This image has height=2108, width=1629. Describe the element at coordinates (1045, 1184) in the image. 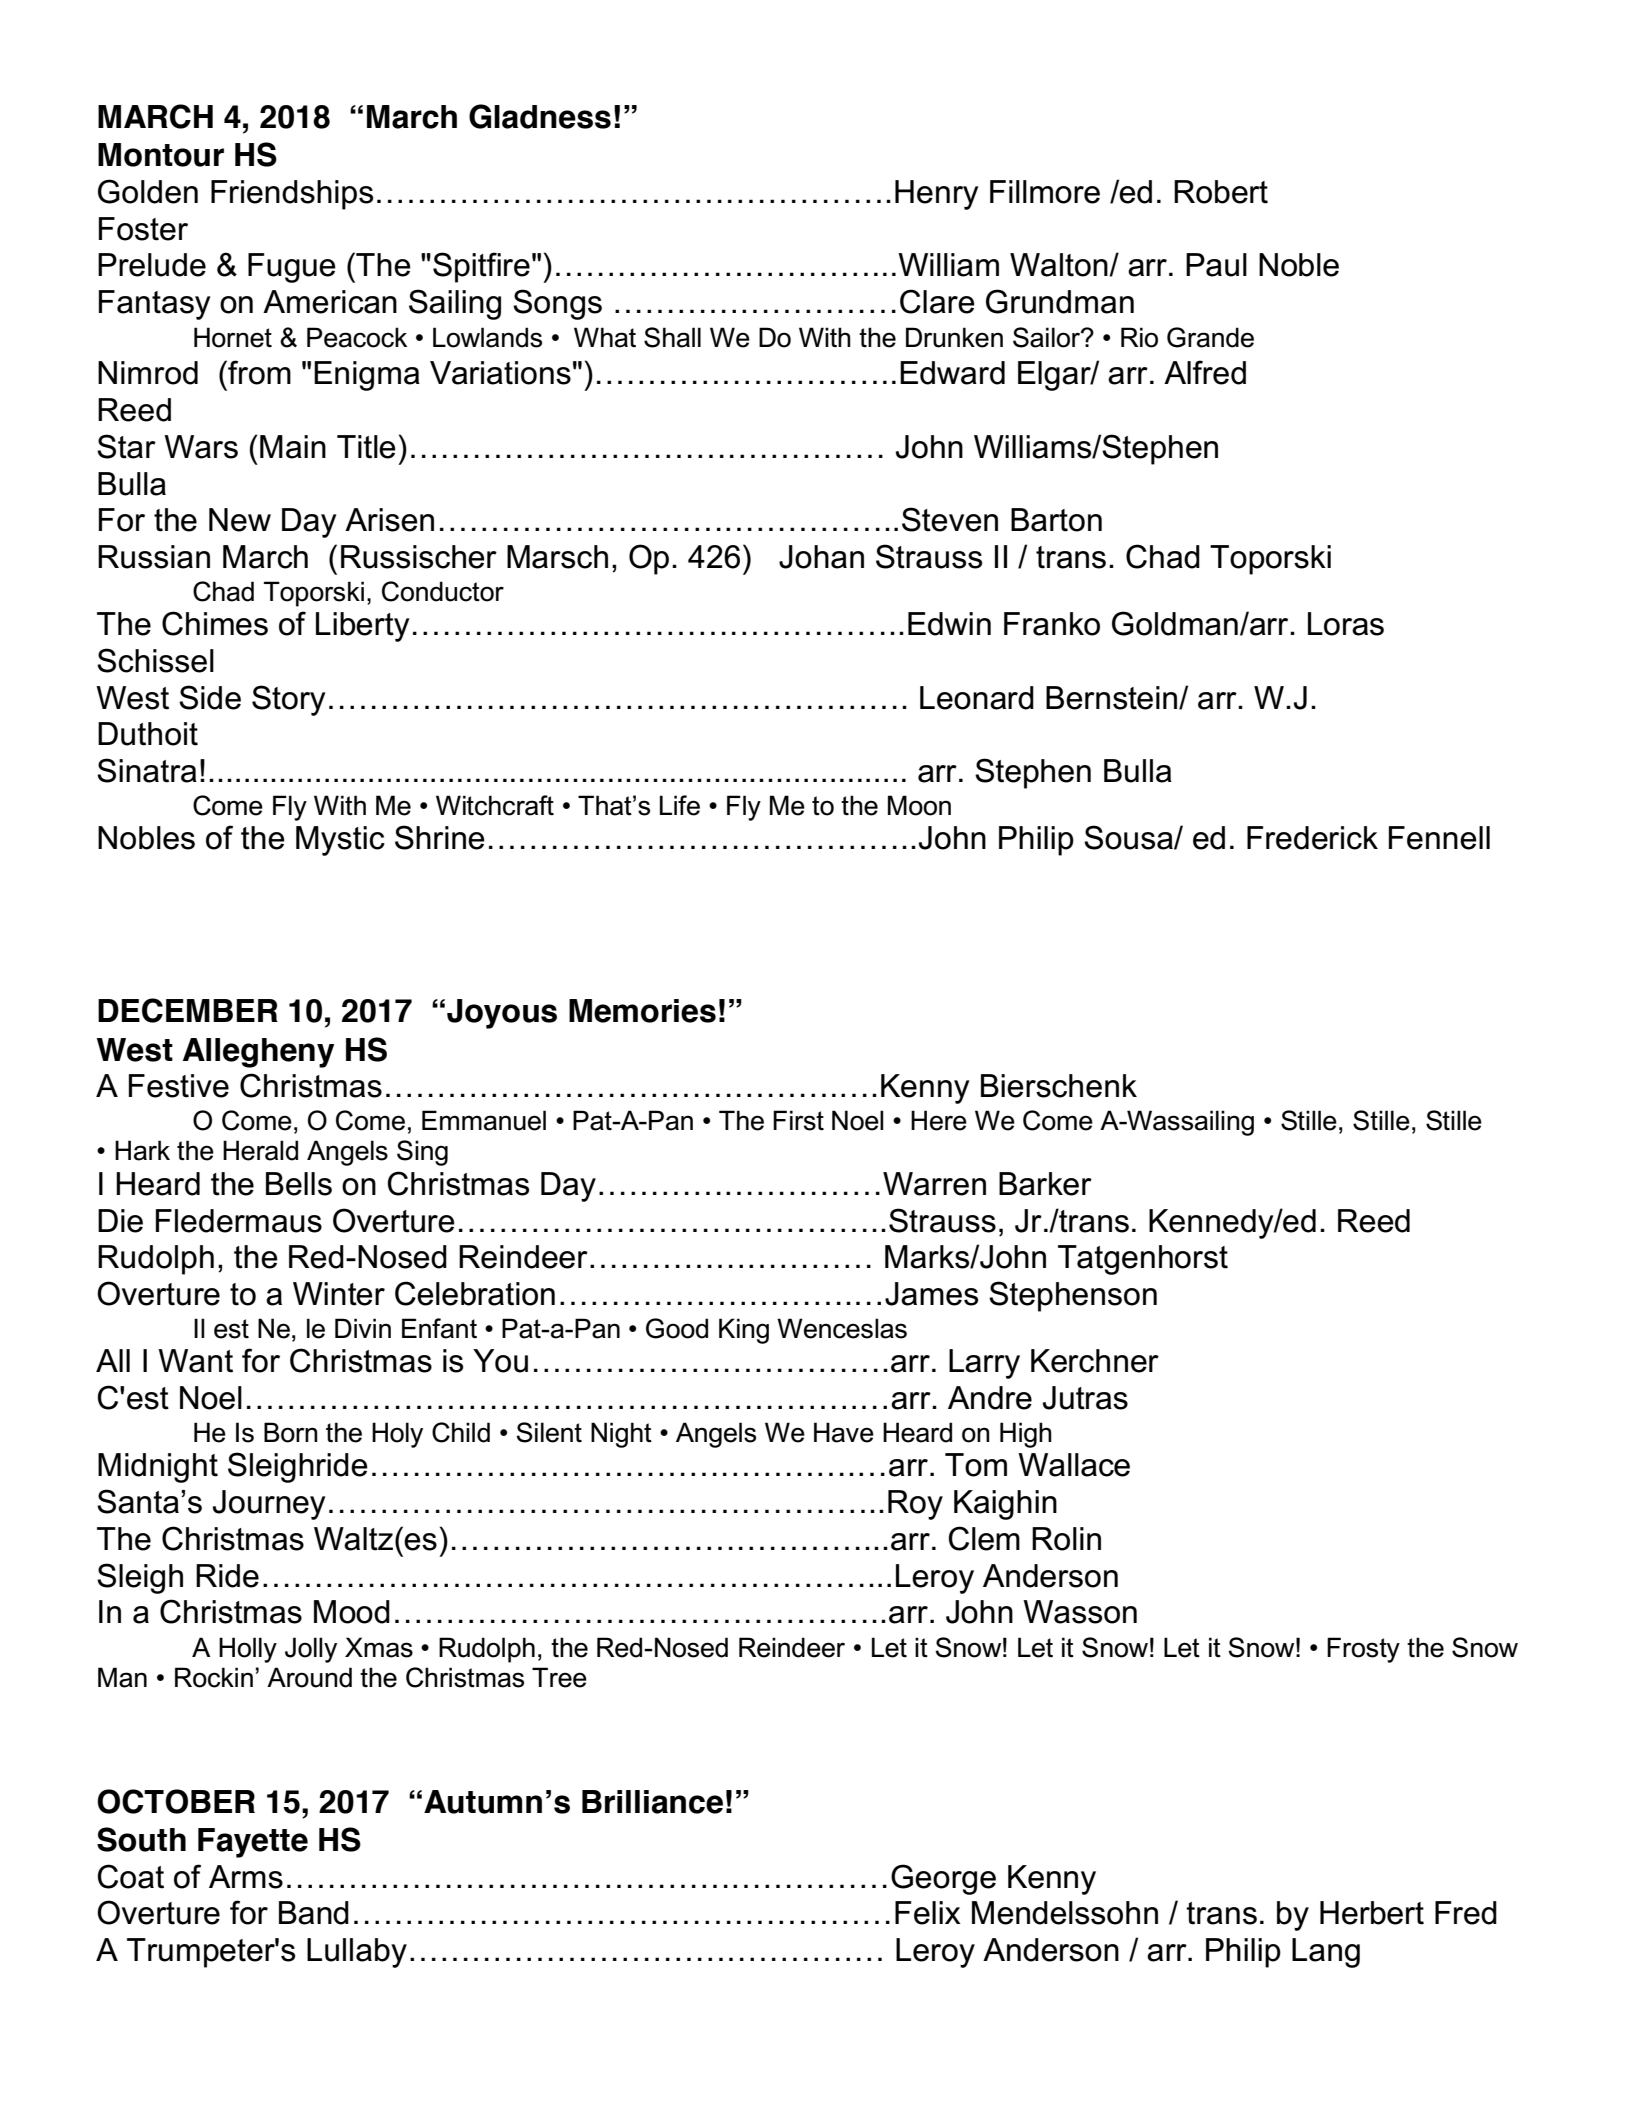

I see `Barker` at that location.
